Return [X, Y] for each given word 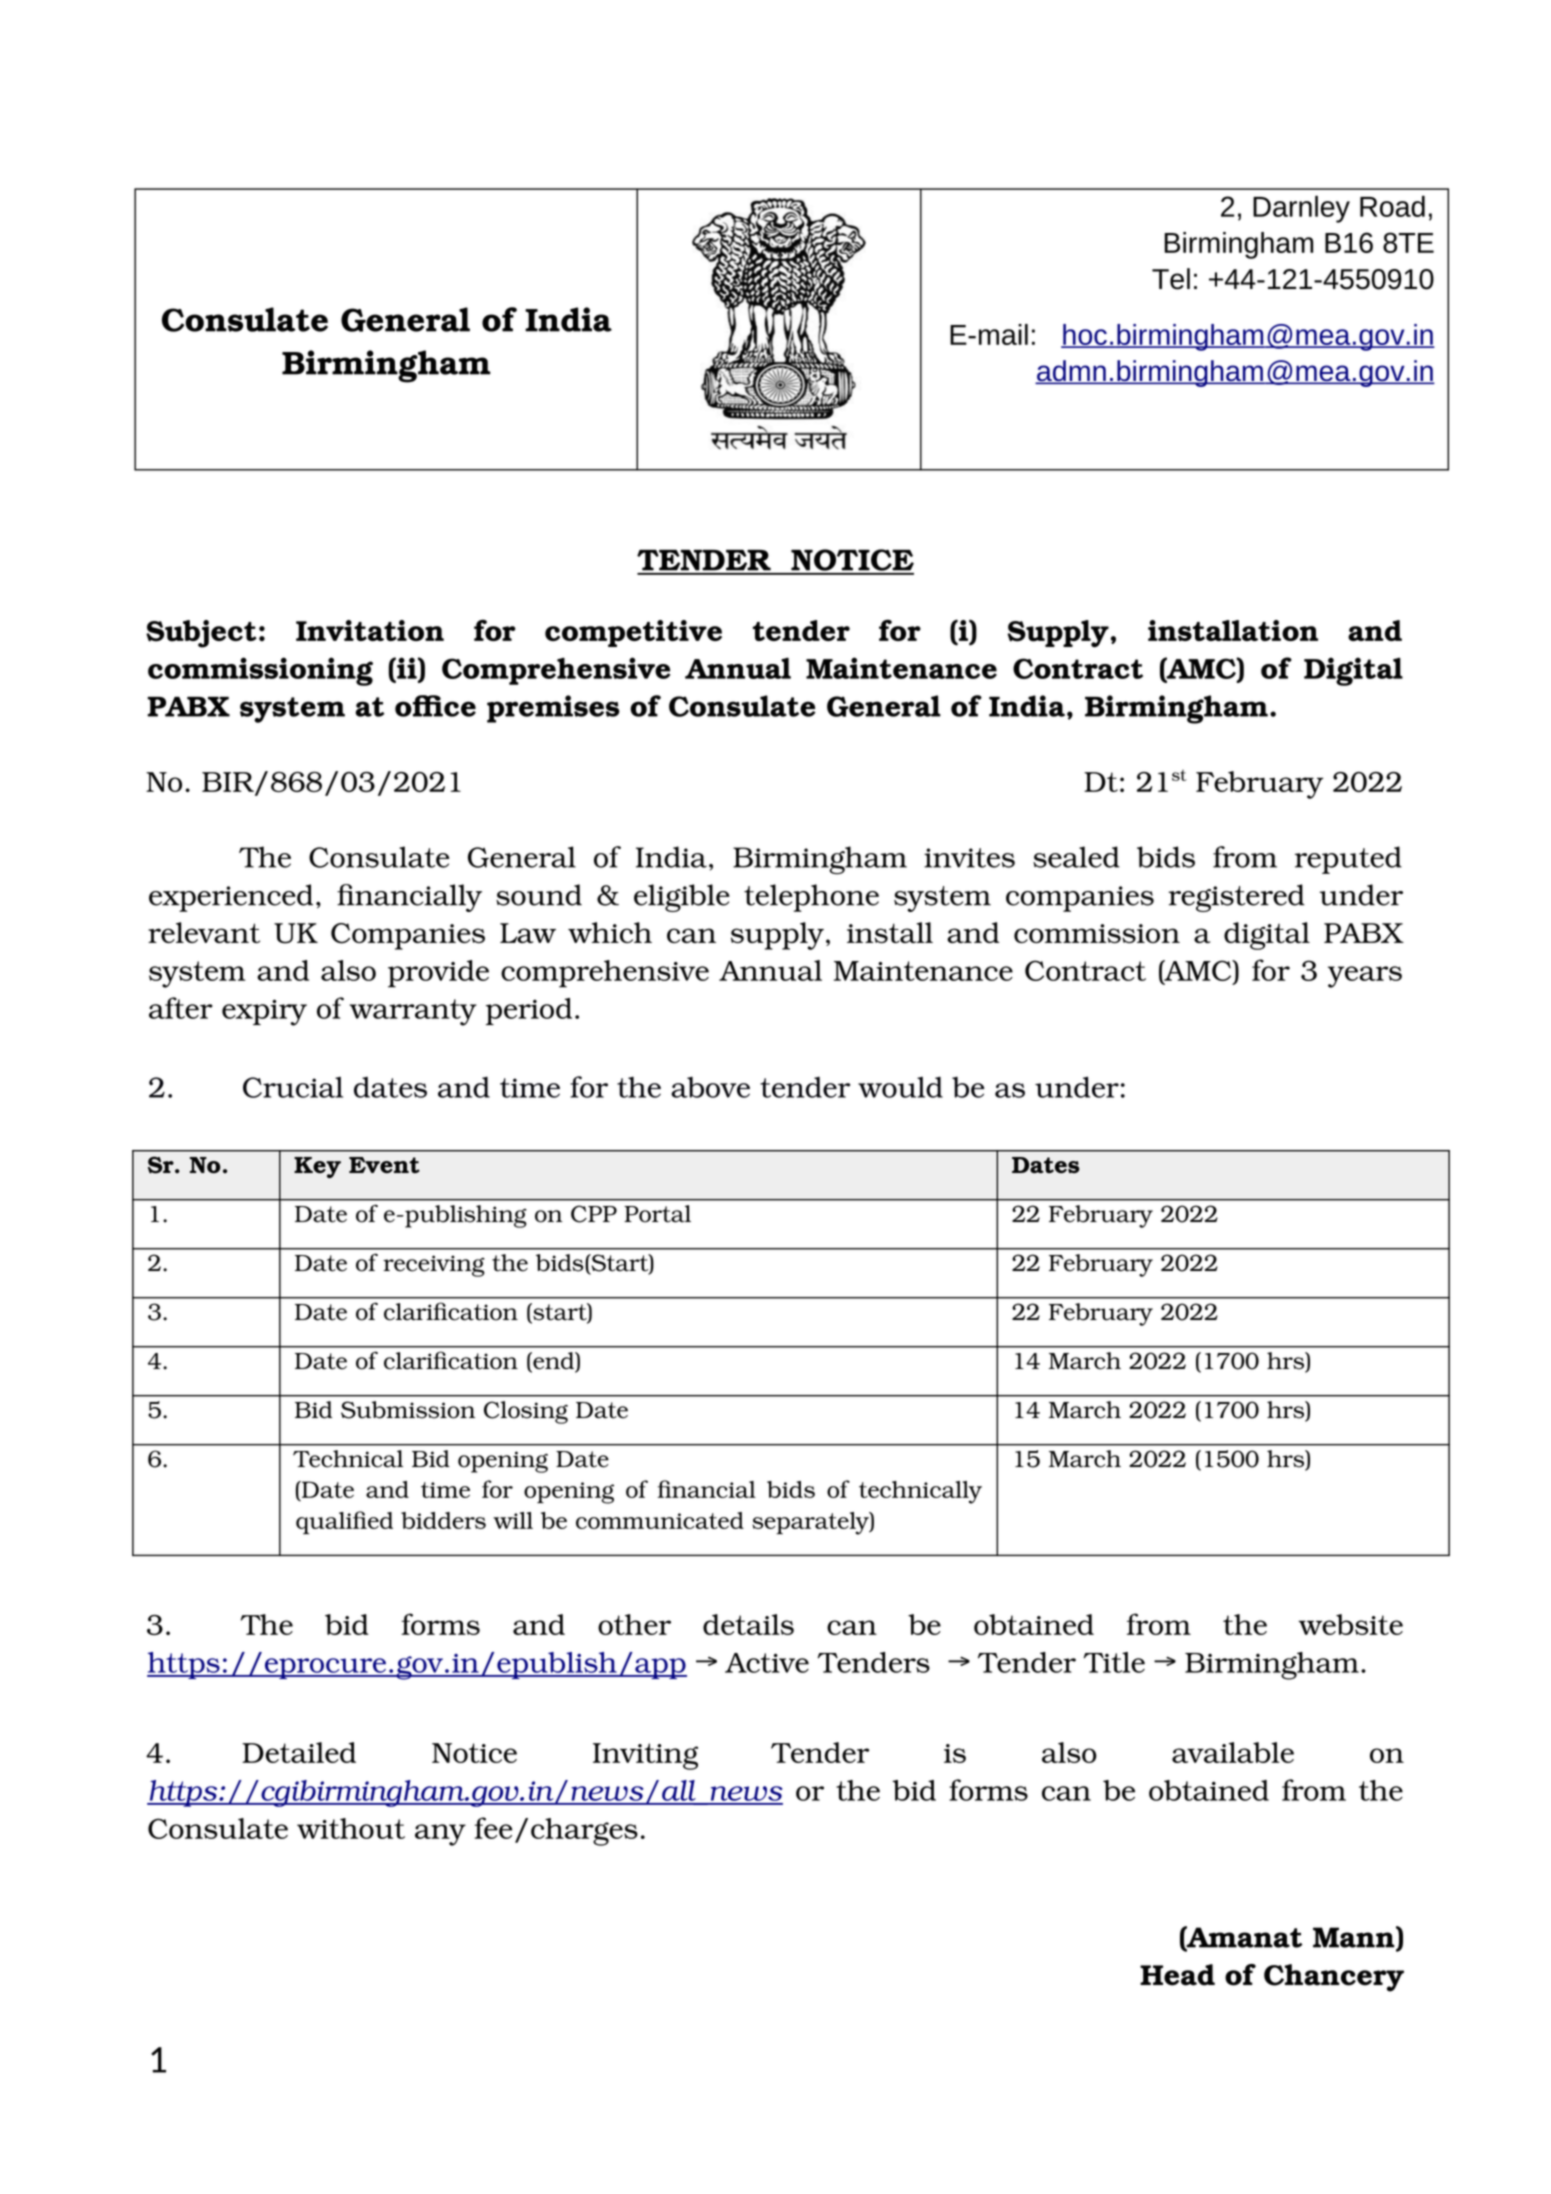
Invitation [370, 630]
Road [1392, 206]
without [351, 1828]
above [710, 1087]
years [1365, 977]
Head [1177, 1975]
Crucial [293, 1087]
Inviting [645, 1756]
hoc [1085, 336]
